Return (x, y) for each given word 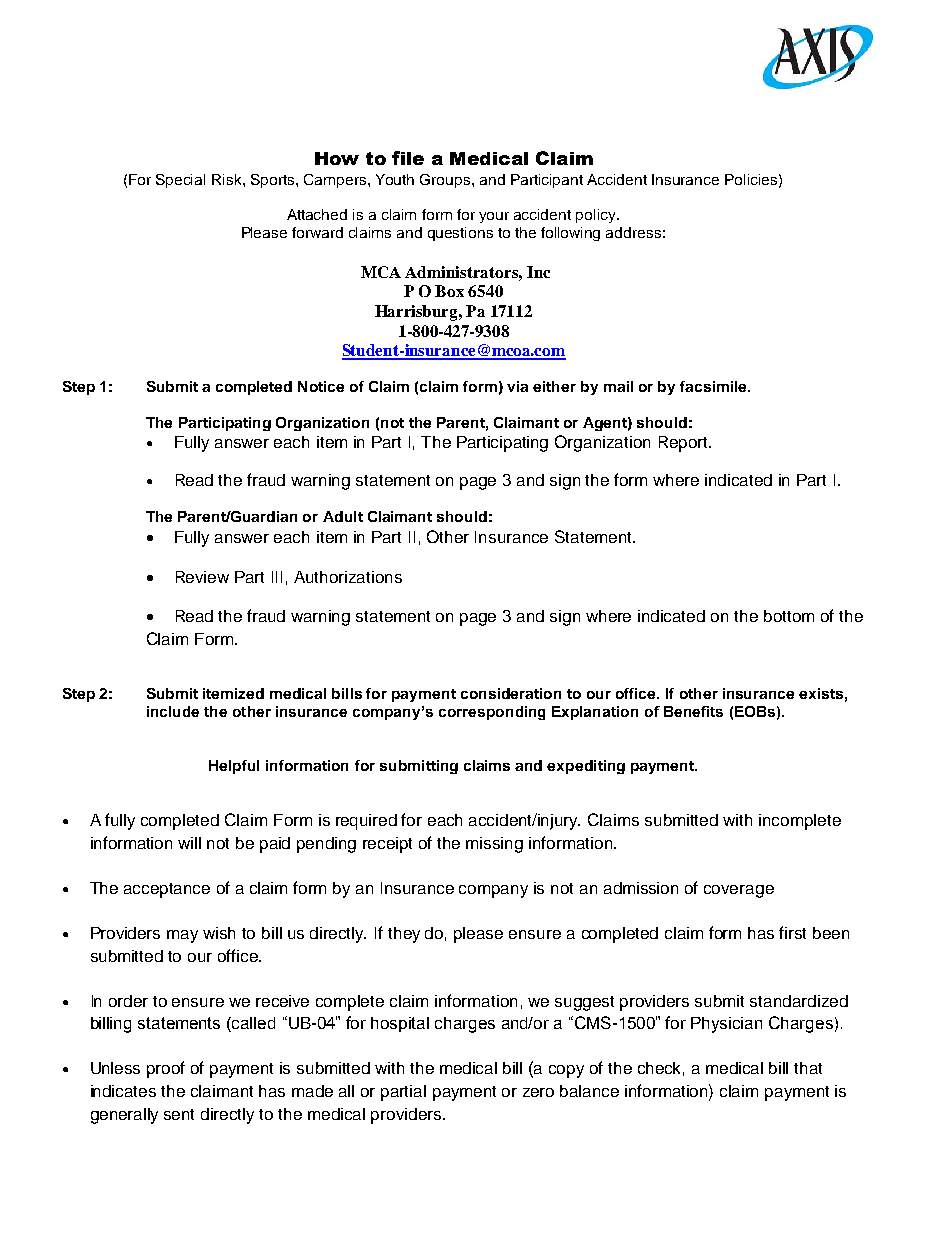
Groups (446, 181)
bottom (789, 616)
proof (166, 1069)
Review (202, 577)
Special (180, 181)
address (633, 232)
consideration (511, 693)
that (808, 1068)
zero (538, 1092)
